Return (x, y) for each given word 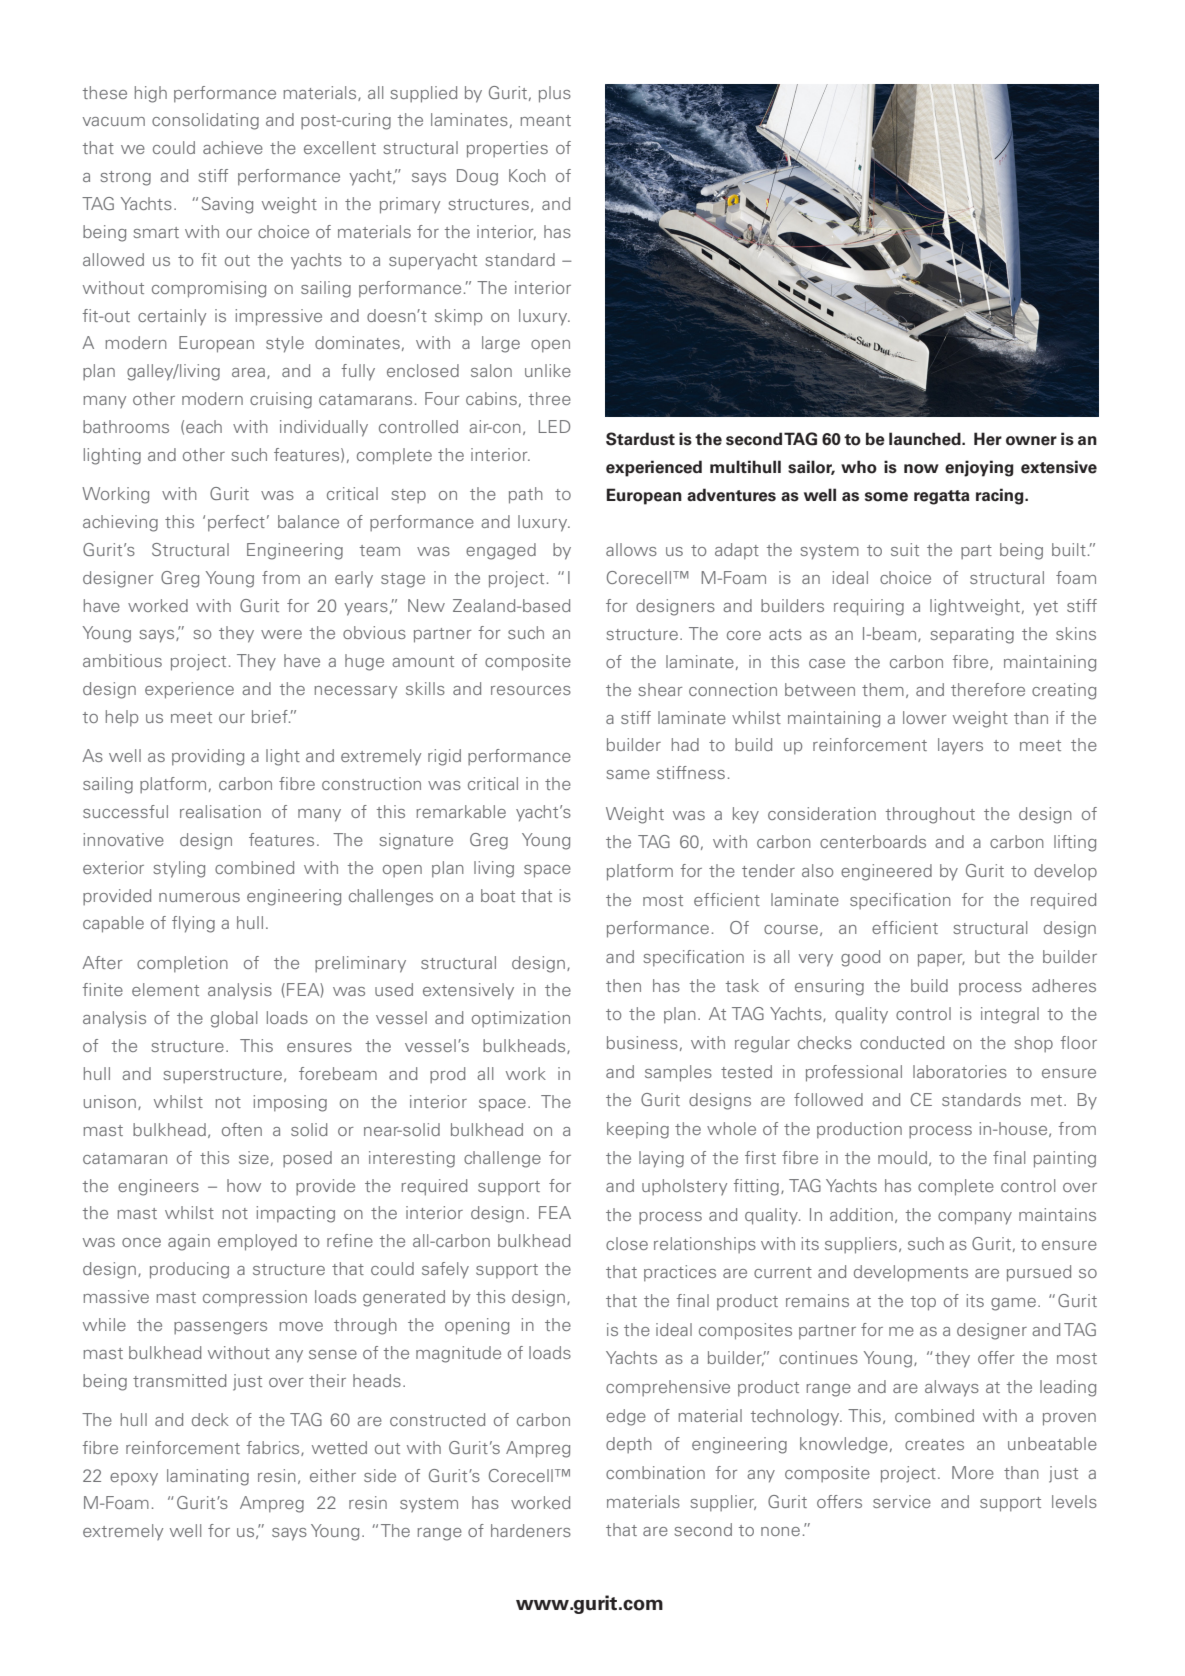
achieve (233, 147)
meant (545, 120)
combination (655, 1472)
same (628, 774)
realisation (220, 811)
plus (555, 94)
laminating (208, 1477)
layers (960, 746)
